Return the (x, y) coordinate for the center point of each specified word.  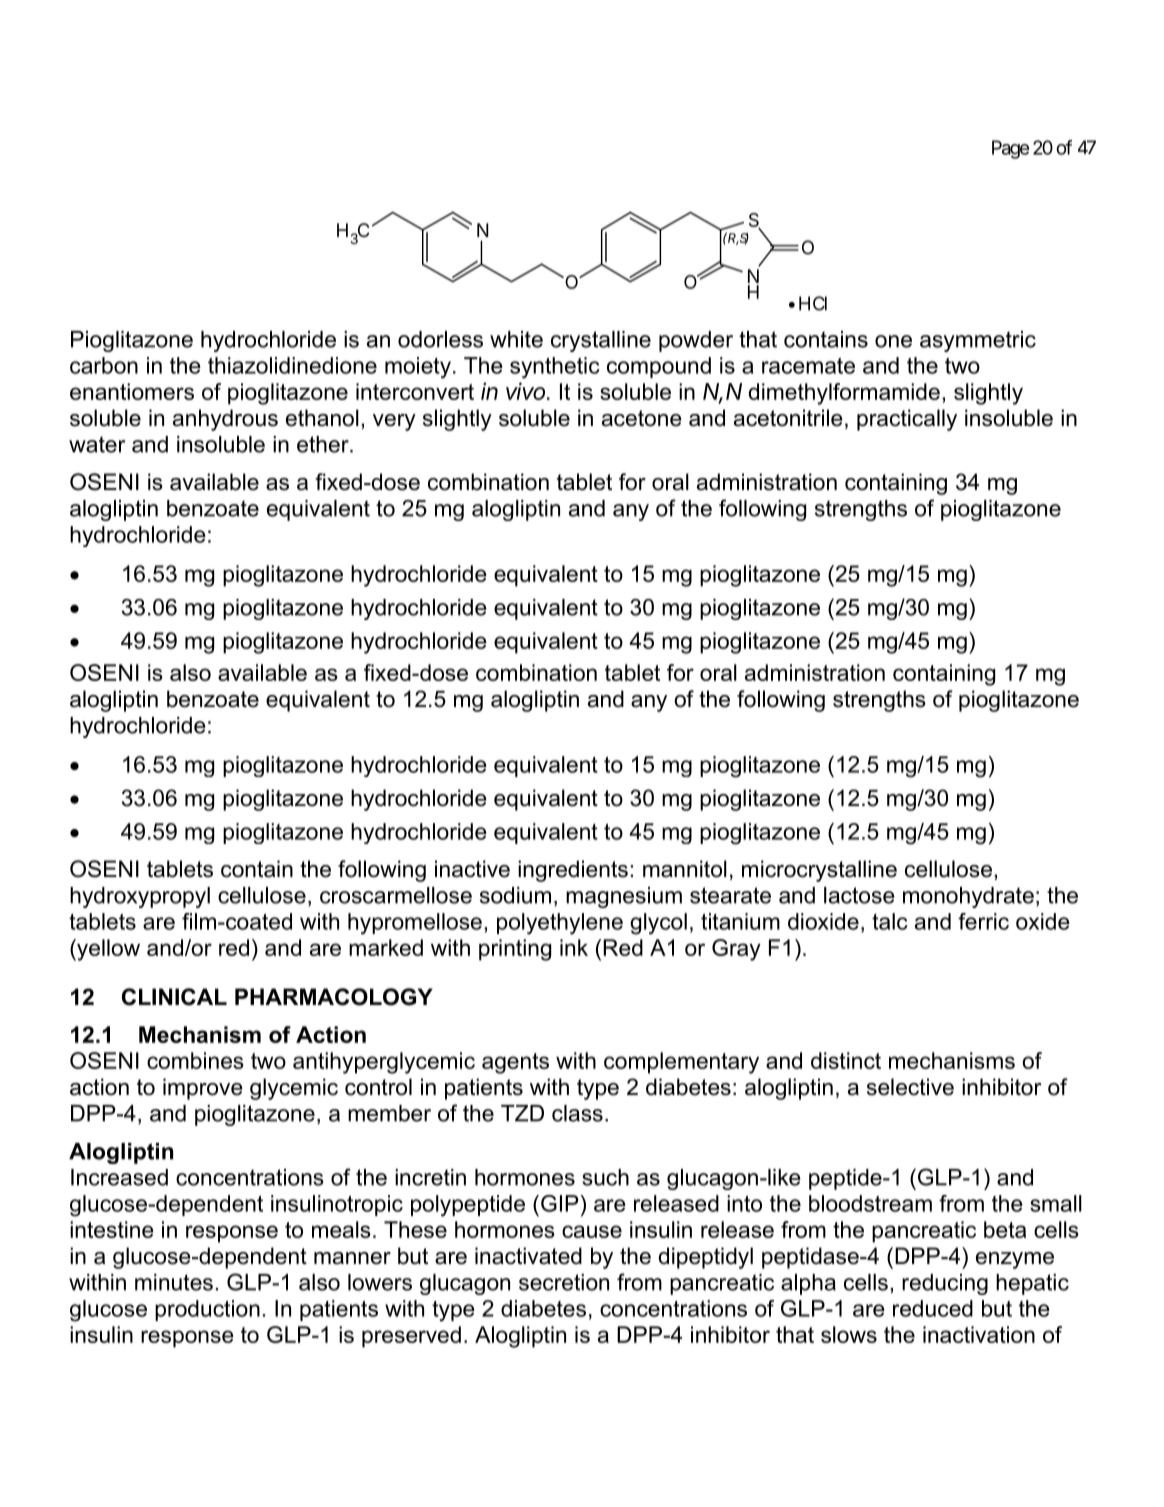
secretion (564, 1282)
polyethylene (560, 924)
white (516, 339)
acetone (642, 418)
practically (907, 420)
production (207, 1310)
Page (1010, 149)
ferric (983, 921)
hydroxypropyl (140, 897)
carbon (104, 365)
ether (324, 444)
